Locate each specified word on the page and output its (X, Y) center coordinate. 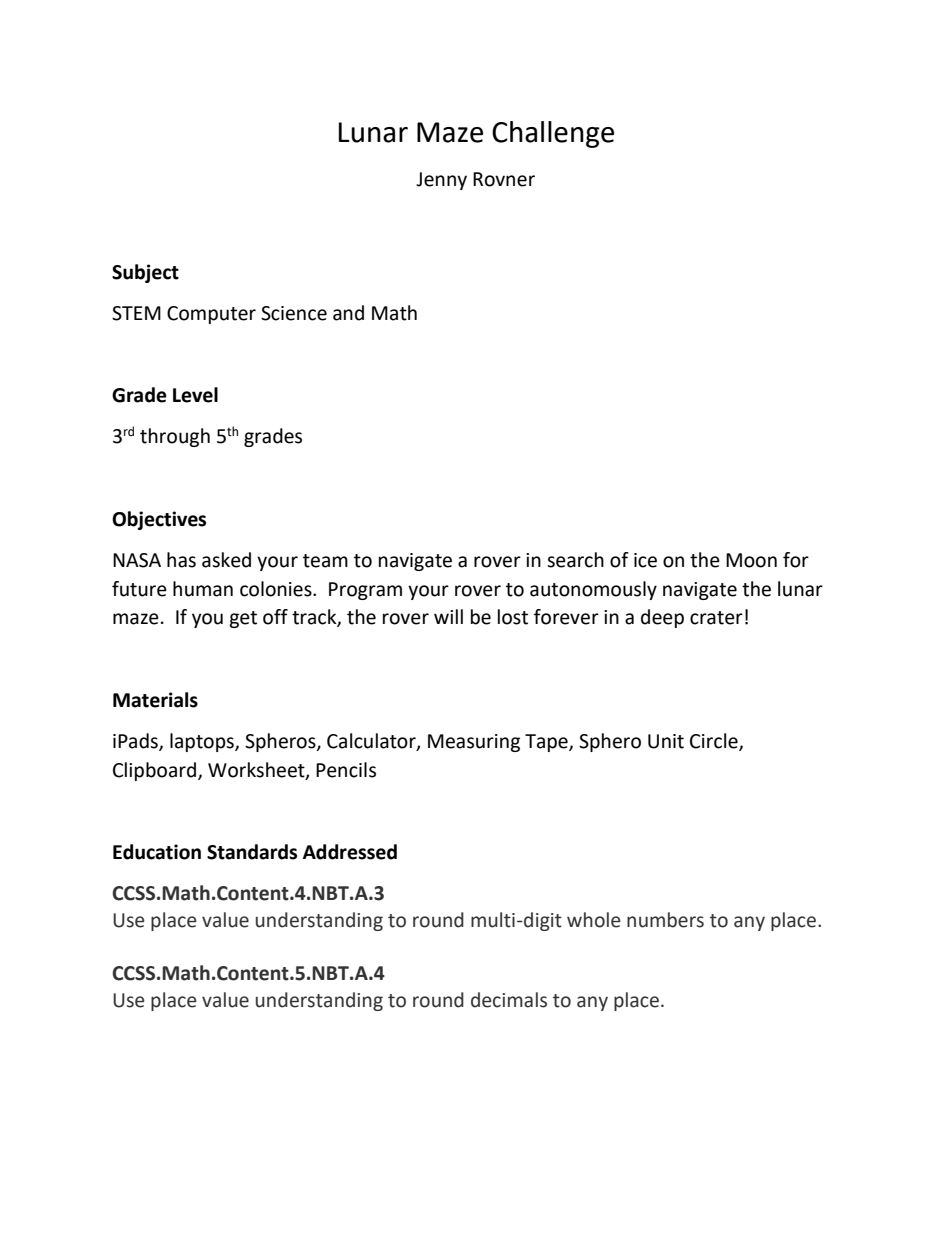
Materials (155, 700)
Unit (666, 741)
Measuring (474, 743)
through (175, 437)
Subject (145, 273)
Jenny (441, 181)
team (325, 561)
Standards (252, 852)
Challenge (553, 134)
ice (645, 560)
